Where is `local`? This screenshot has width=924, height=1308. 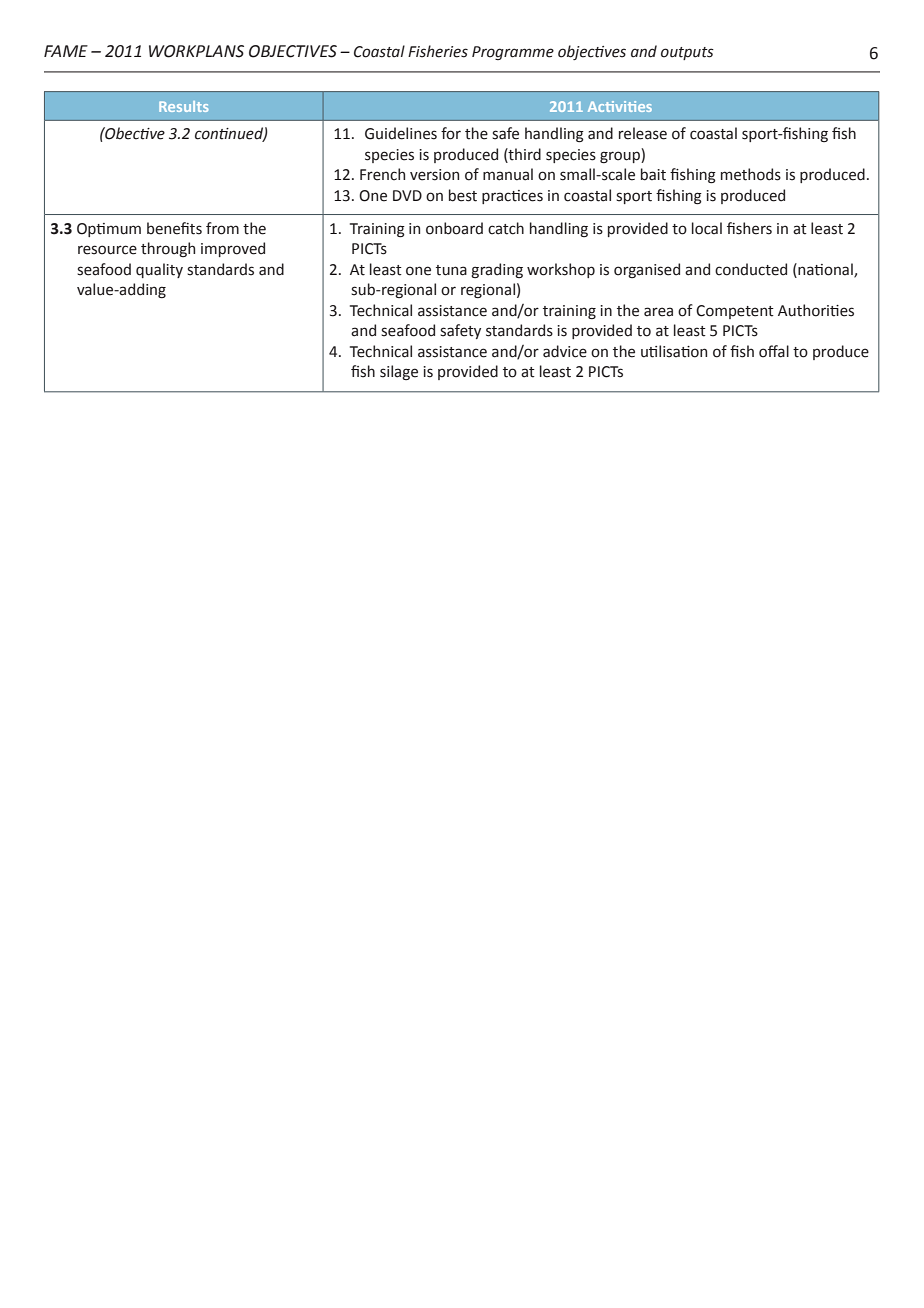 local is located at coordinates (707, 228).
